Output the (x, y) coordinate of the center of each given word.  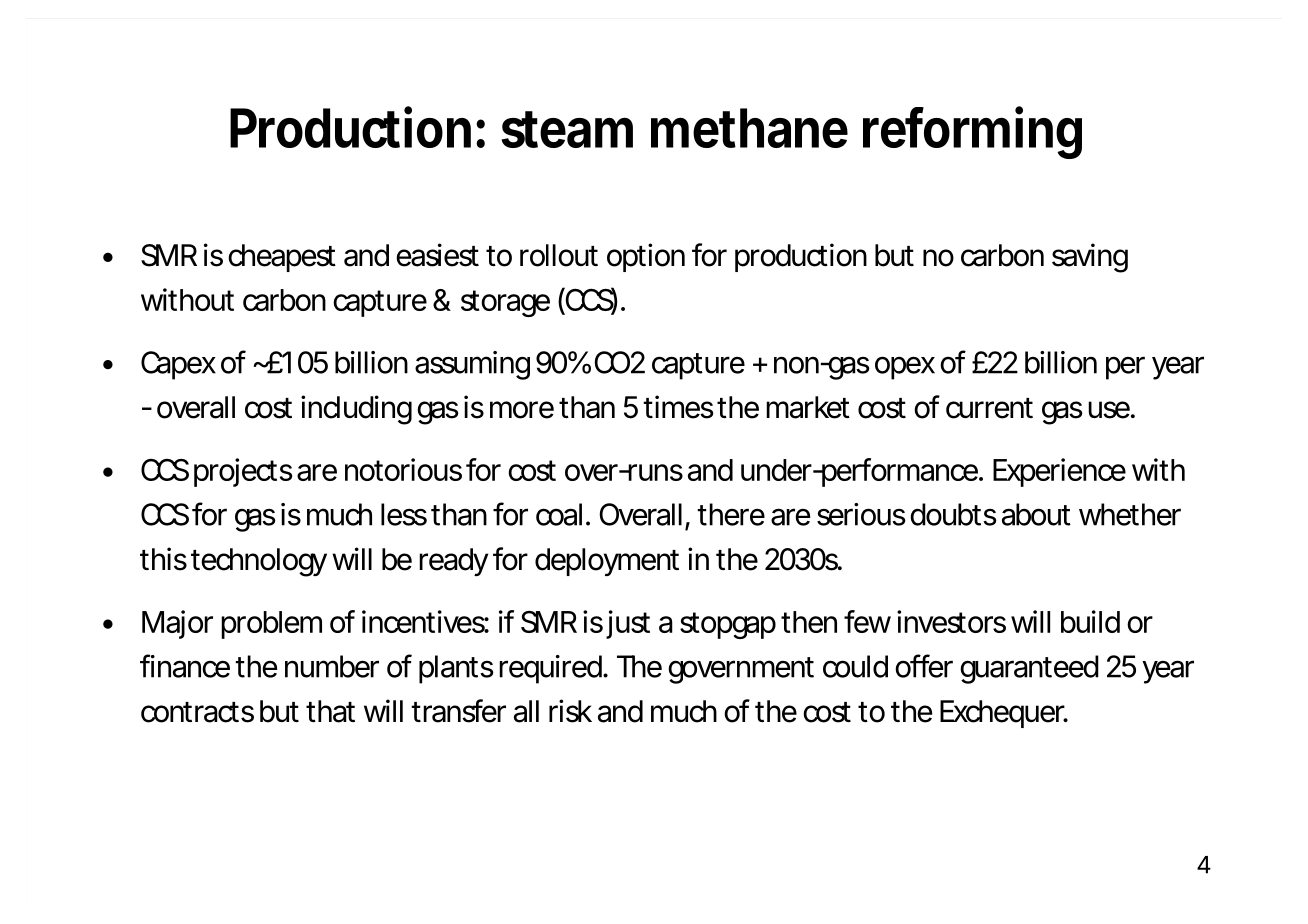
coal (559, 514)
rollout (559, 255)
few (867, 621)
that (330, 711)
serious (861, 514)
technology (259, 562)
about (1036, 514)
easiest (437, 255)
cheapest (282, 258)
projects (243, 472)
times (678, 407)
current (989, 408)
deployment (607, 562)
